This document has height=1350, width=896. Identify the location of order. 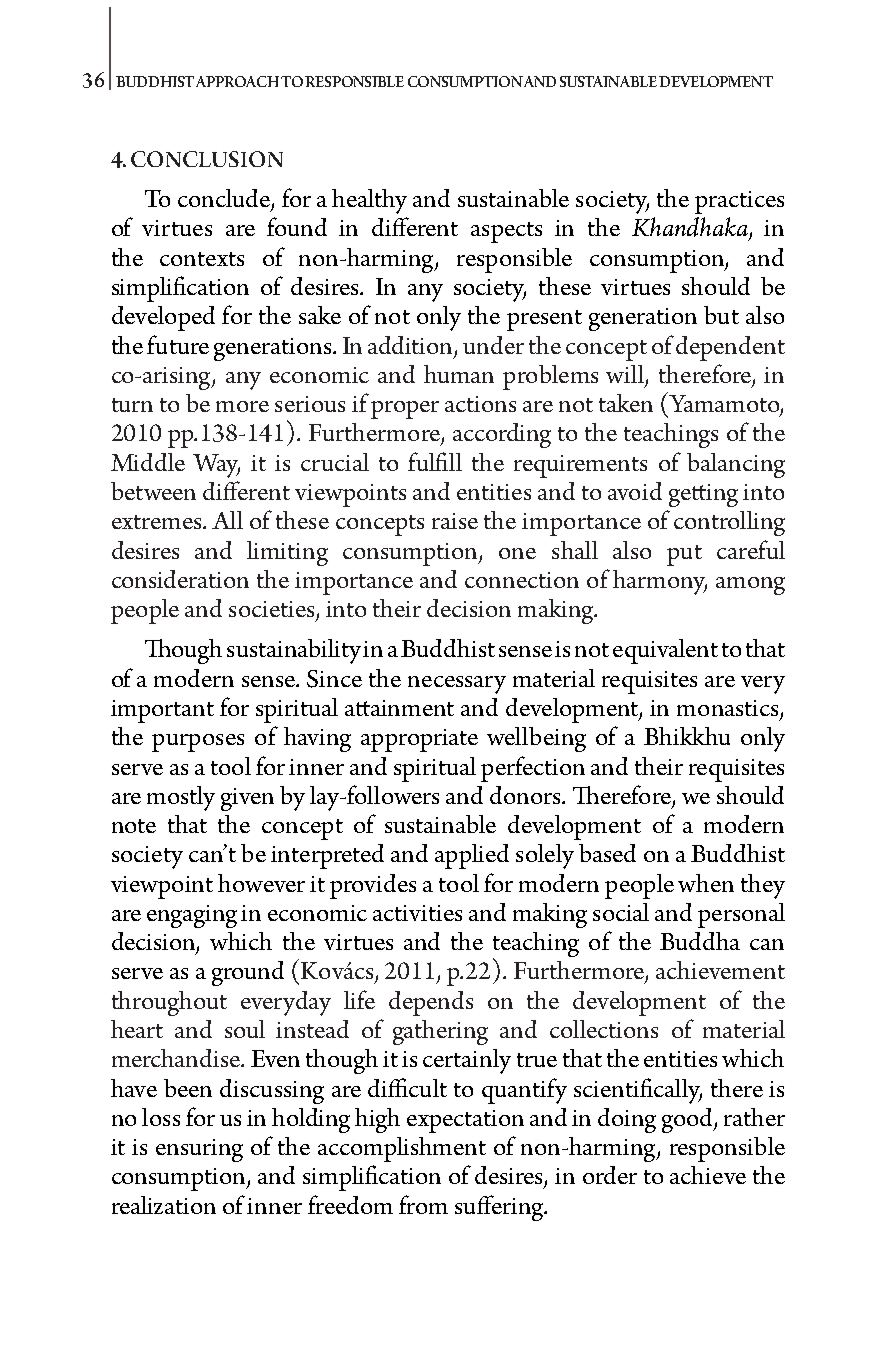
(610, 1175).
